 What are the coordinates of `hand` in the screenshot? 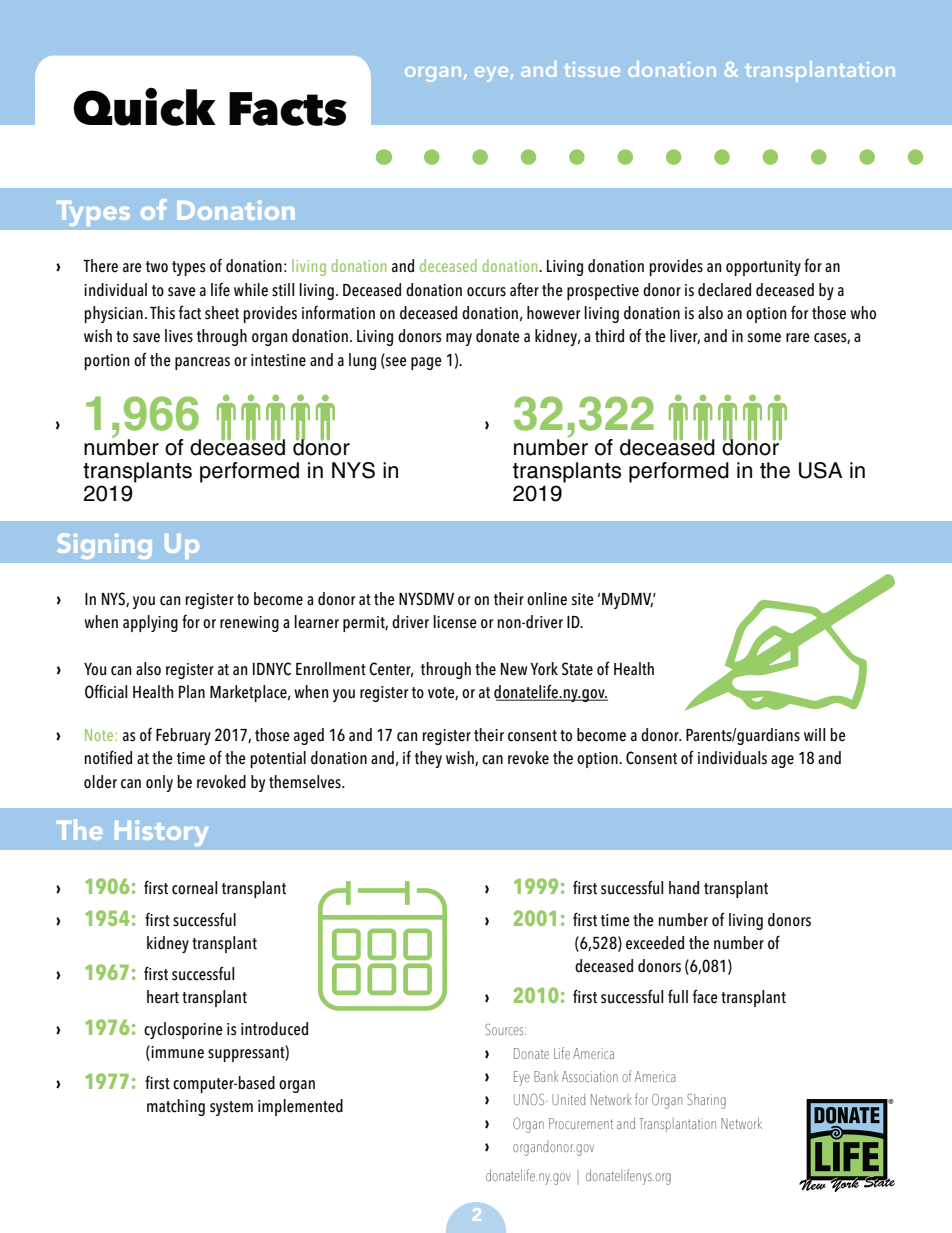 It's located at (684, 888).
